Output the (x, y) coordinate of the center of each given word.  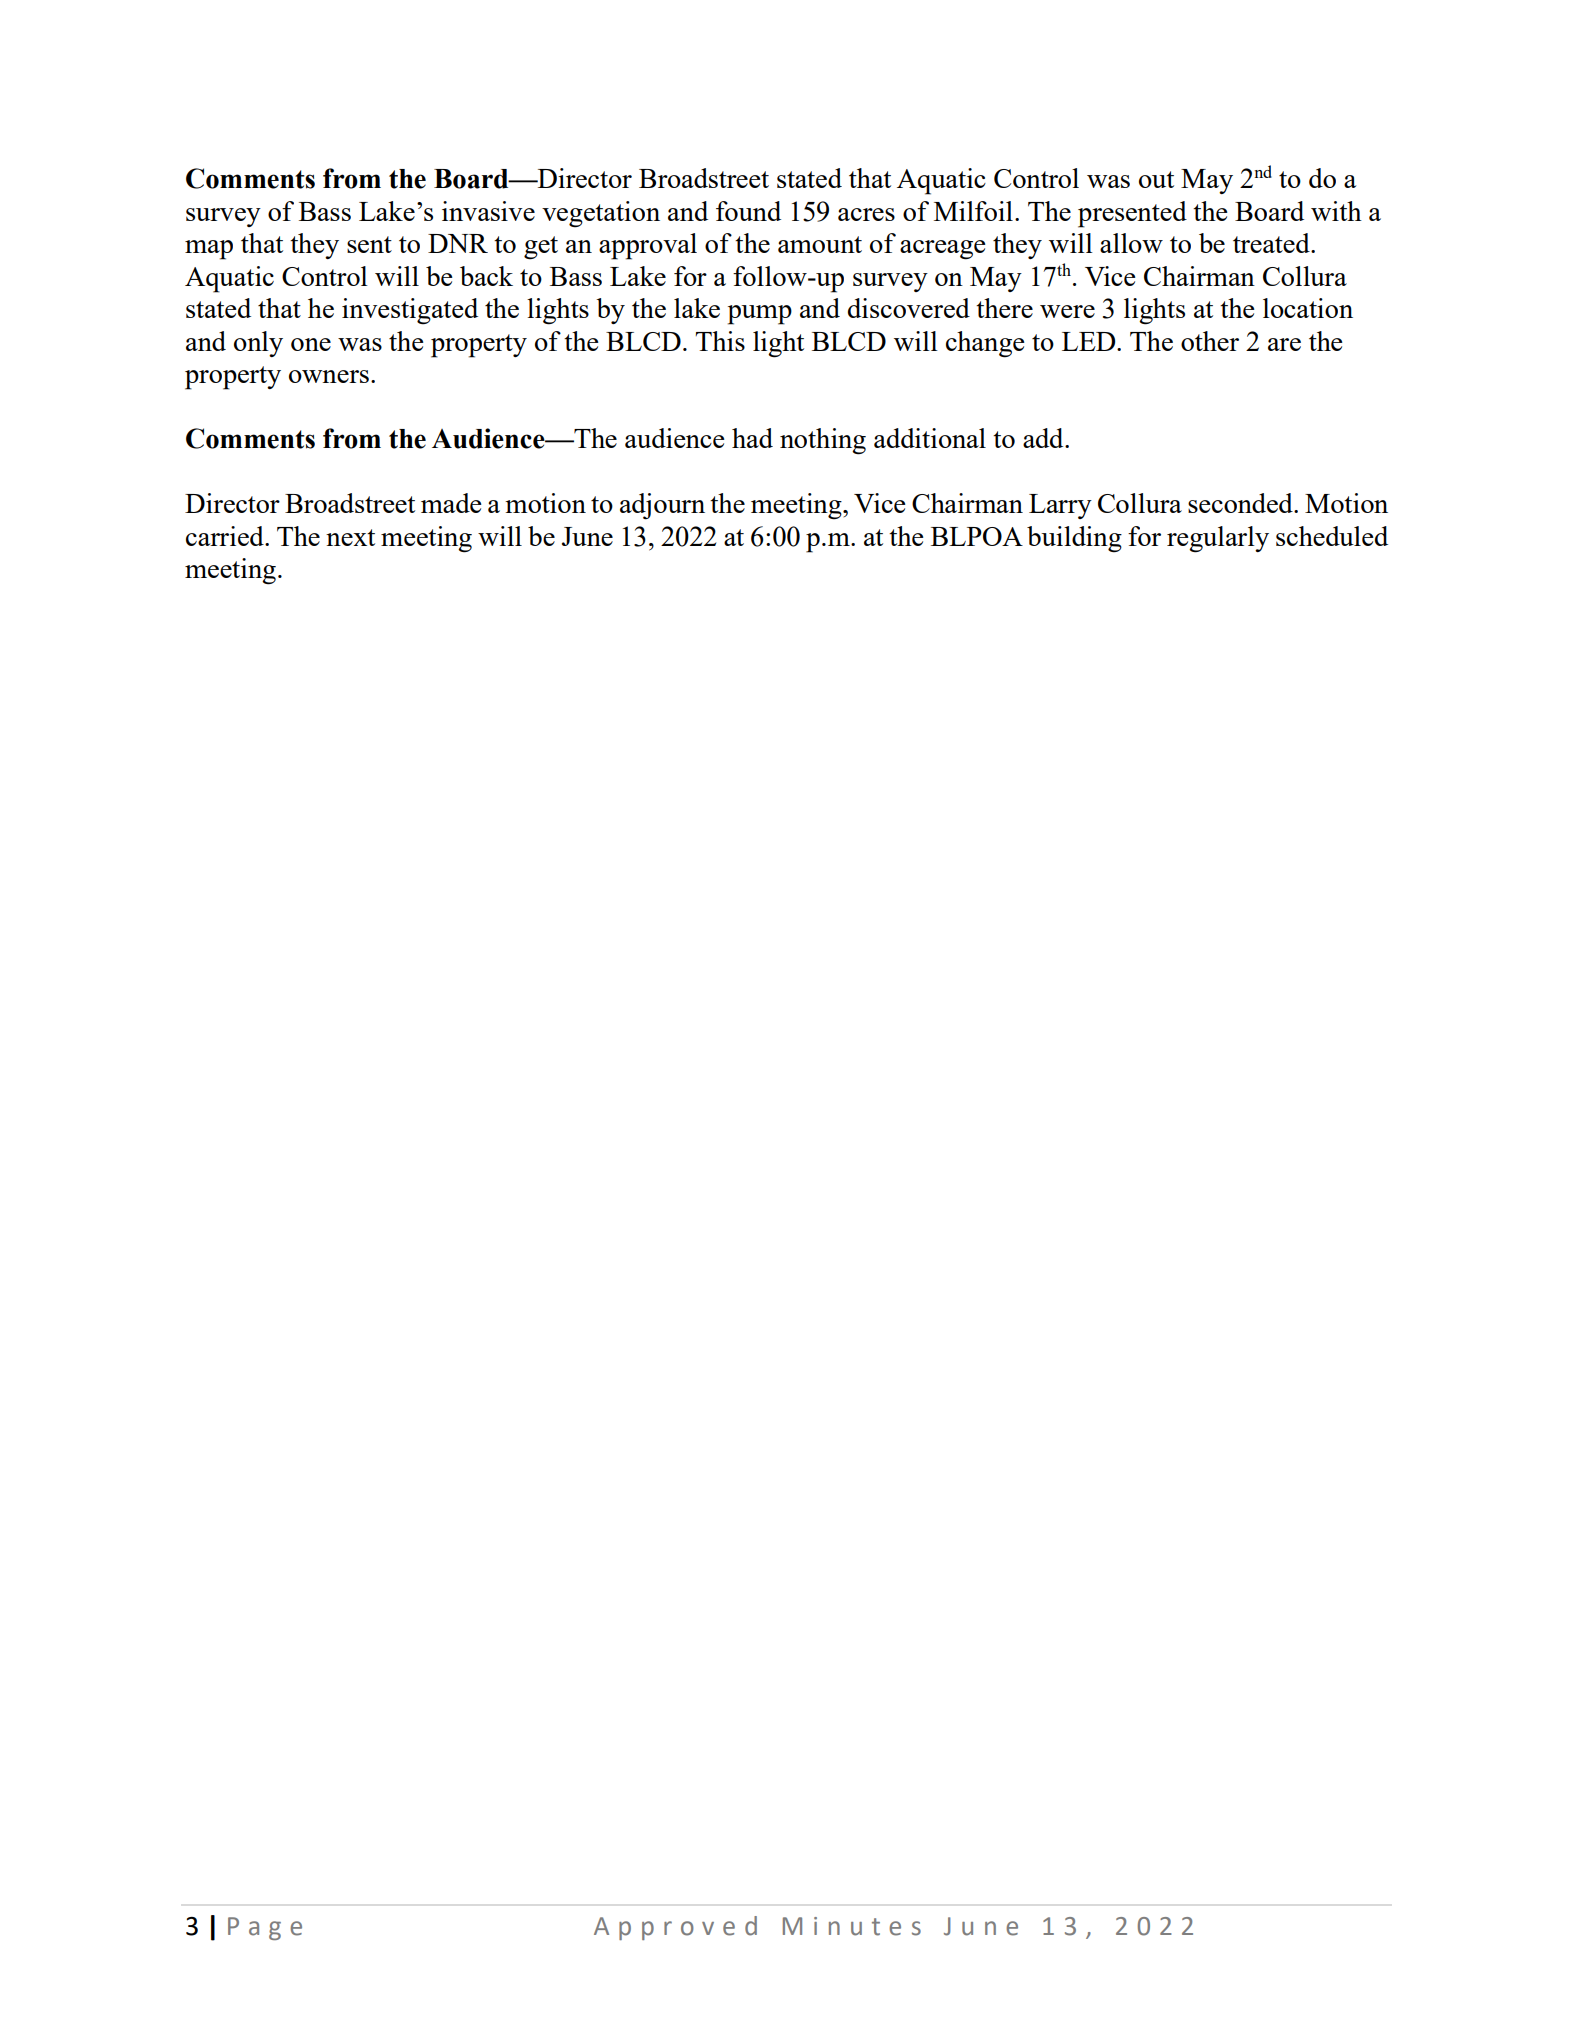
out (1156, 179)
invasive (488, 211)
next (350, 537)
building (1074, 539)
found (748, 211)
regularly (1218, 539)
